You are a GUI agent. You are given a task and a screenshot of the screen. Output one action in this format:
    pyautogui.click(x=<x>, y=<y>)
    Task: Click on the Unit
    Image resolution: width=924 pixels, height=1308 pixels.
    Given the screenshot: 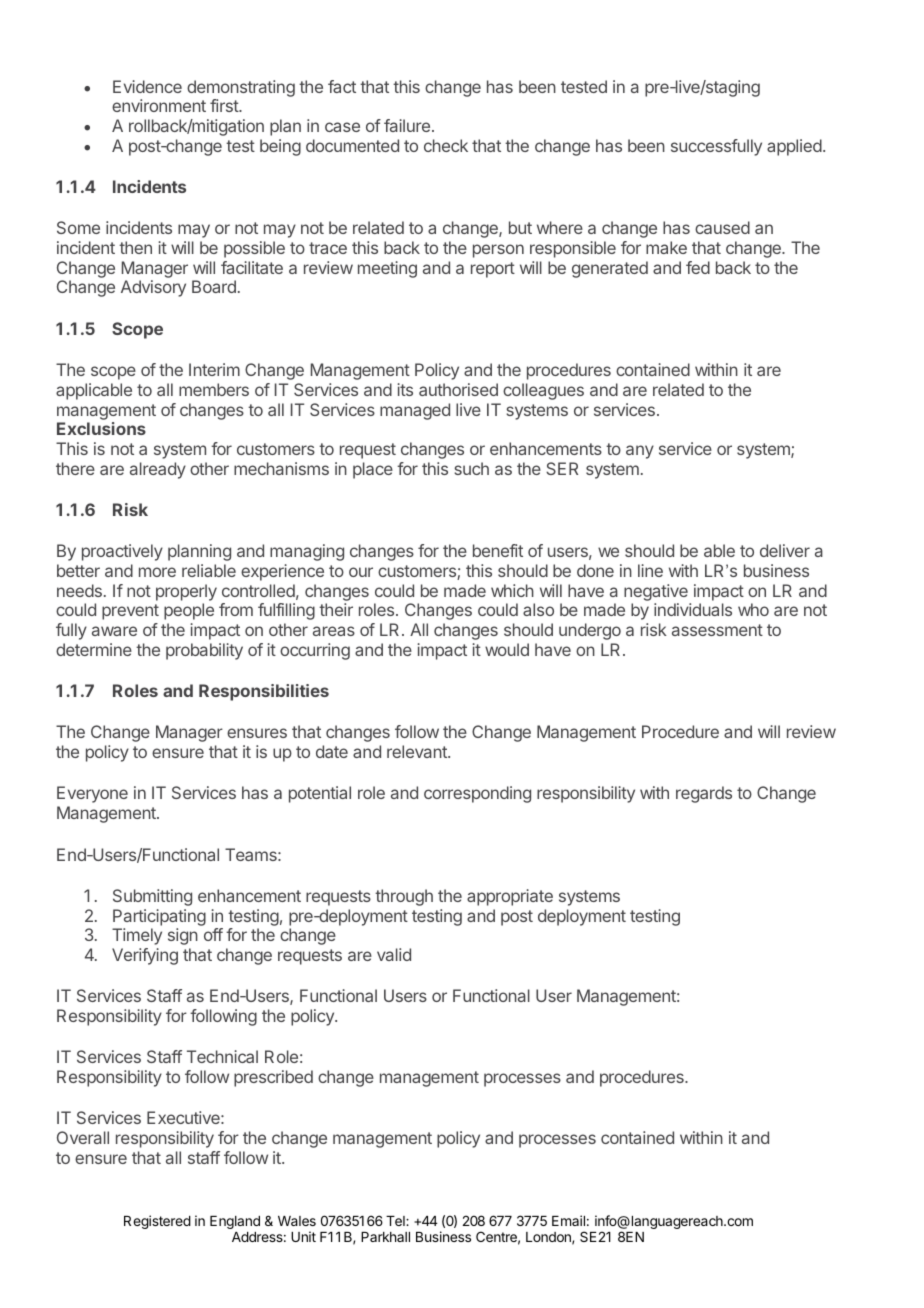 What is the action you would take?
    pyautogui.click(x=303, y=1236)
